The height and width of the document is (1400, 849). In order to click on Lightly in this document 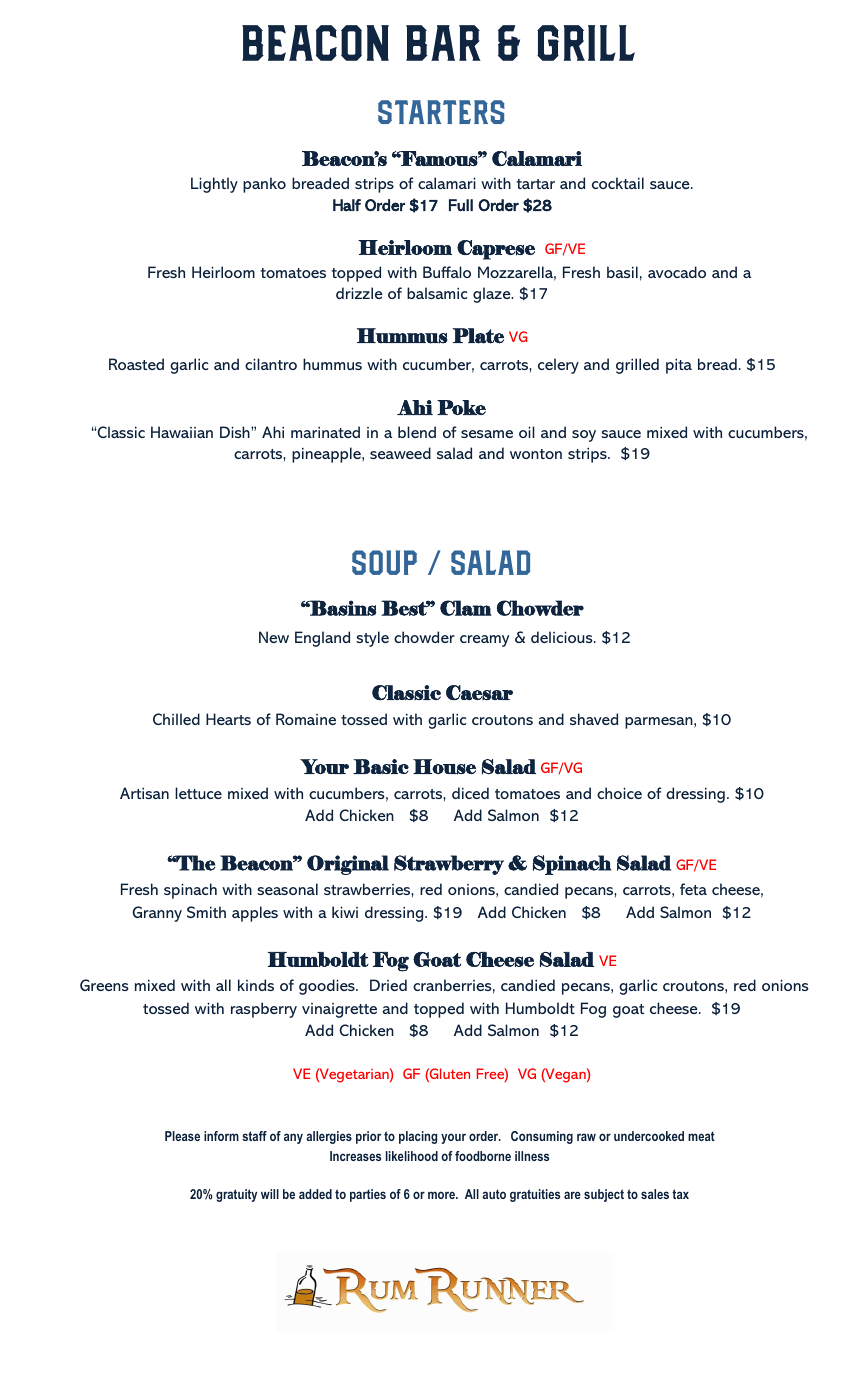, I will do `click(214, 185)`.
